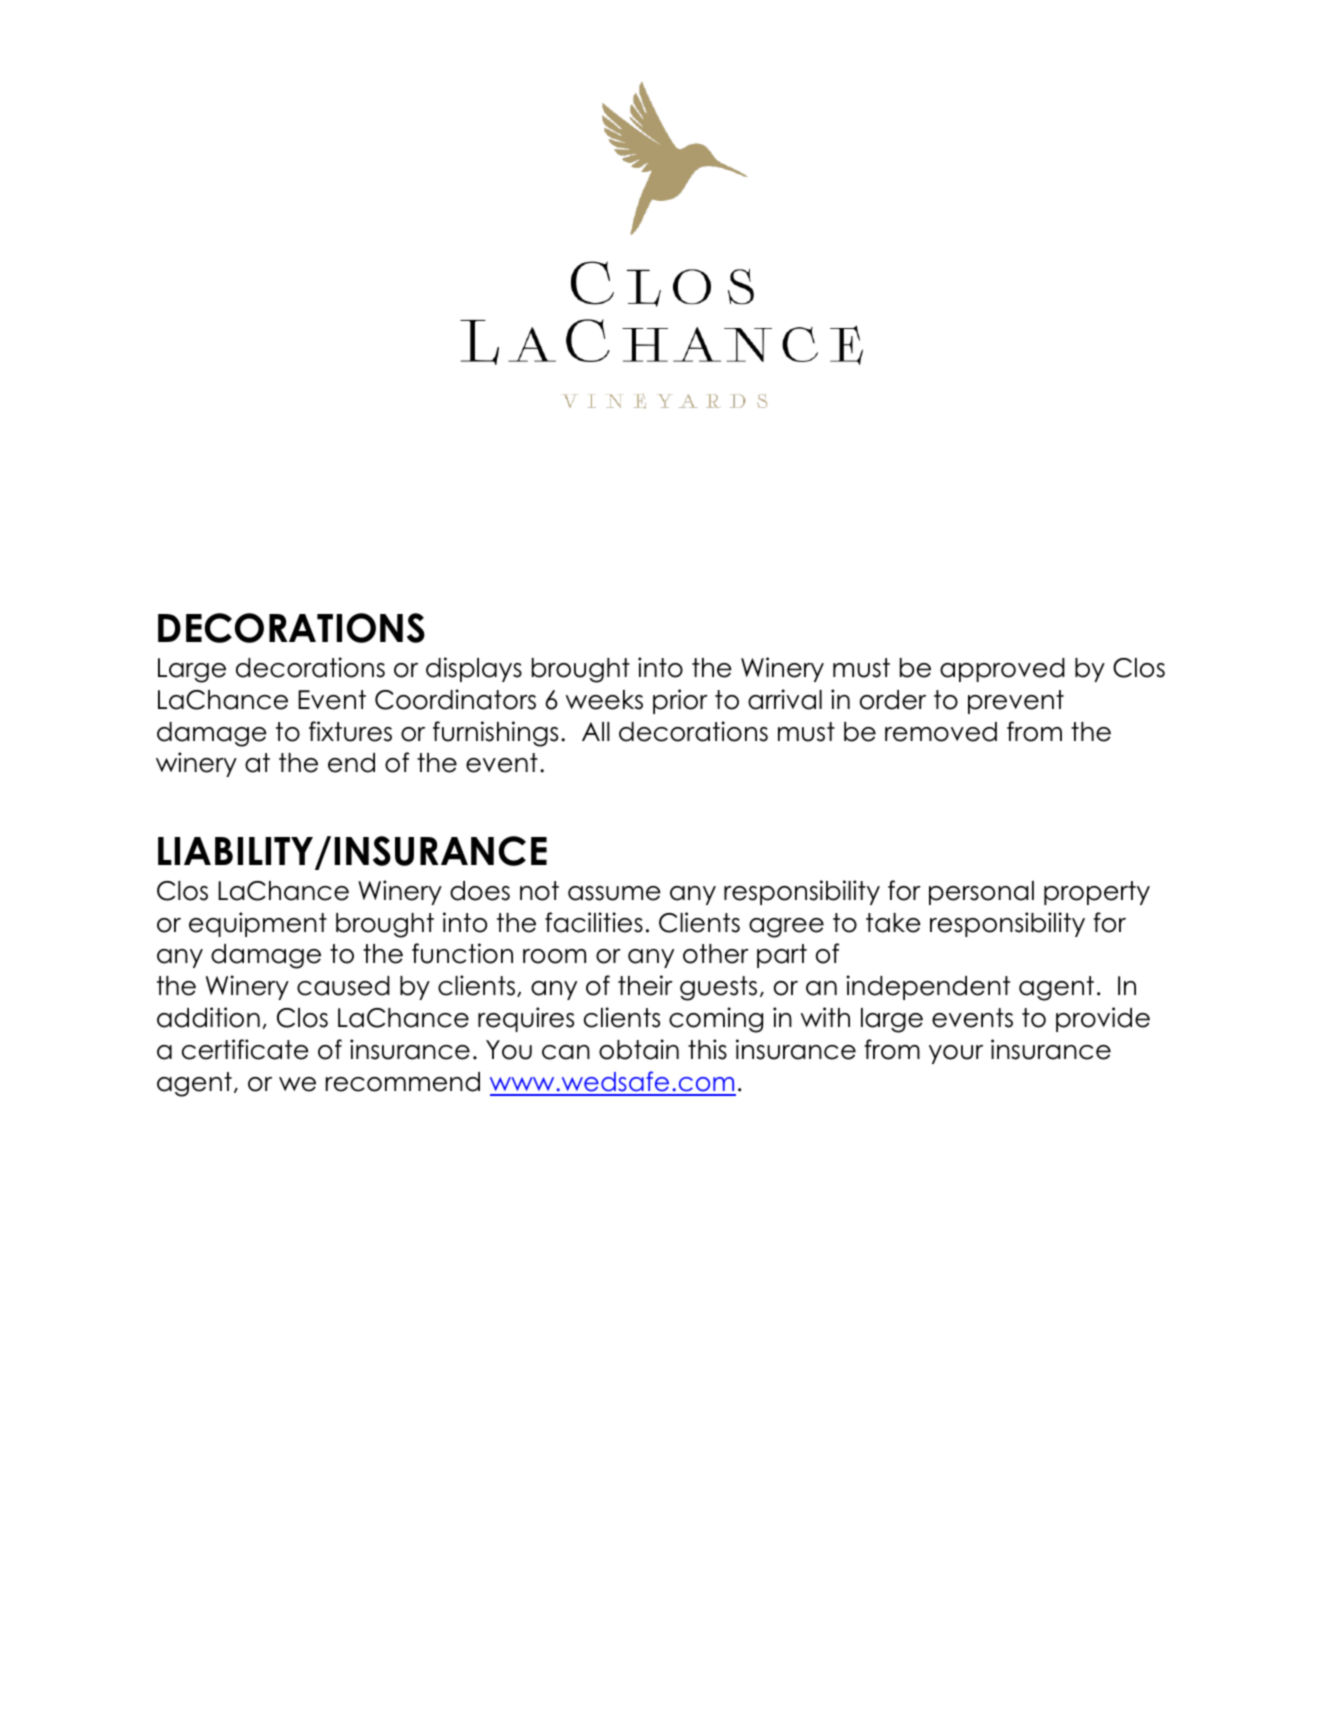 The image size is (1324, 1714). Describe the element at coordinates (614, 893) in the screenshot. I see `assume` at that location.
